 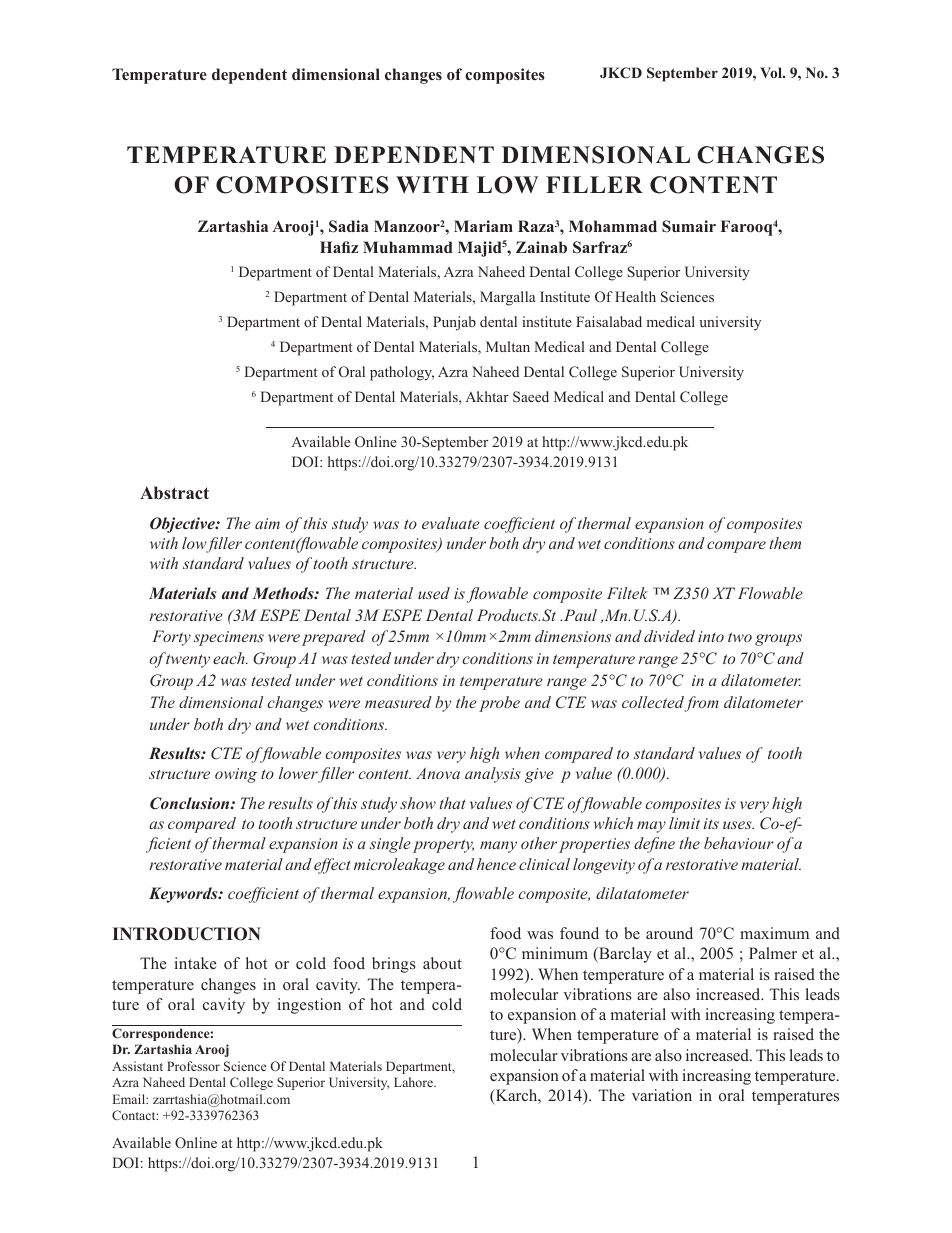 What do you see at coordinates (438, 773) in the image?
I see `Anova` at bounding box center [438, 773].
